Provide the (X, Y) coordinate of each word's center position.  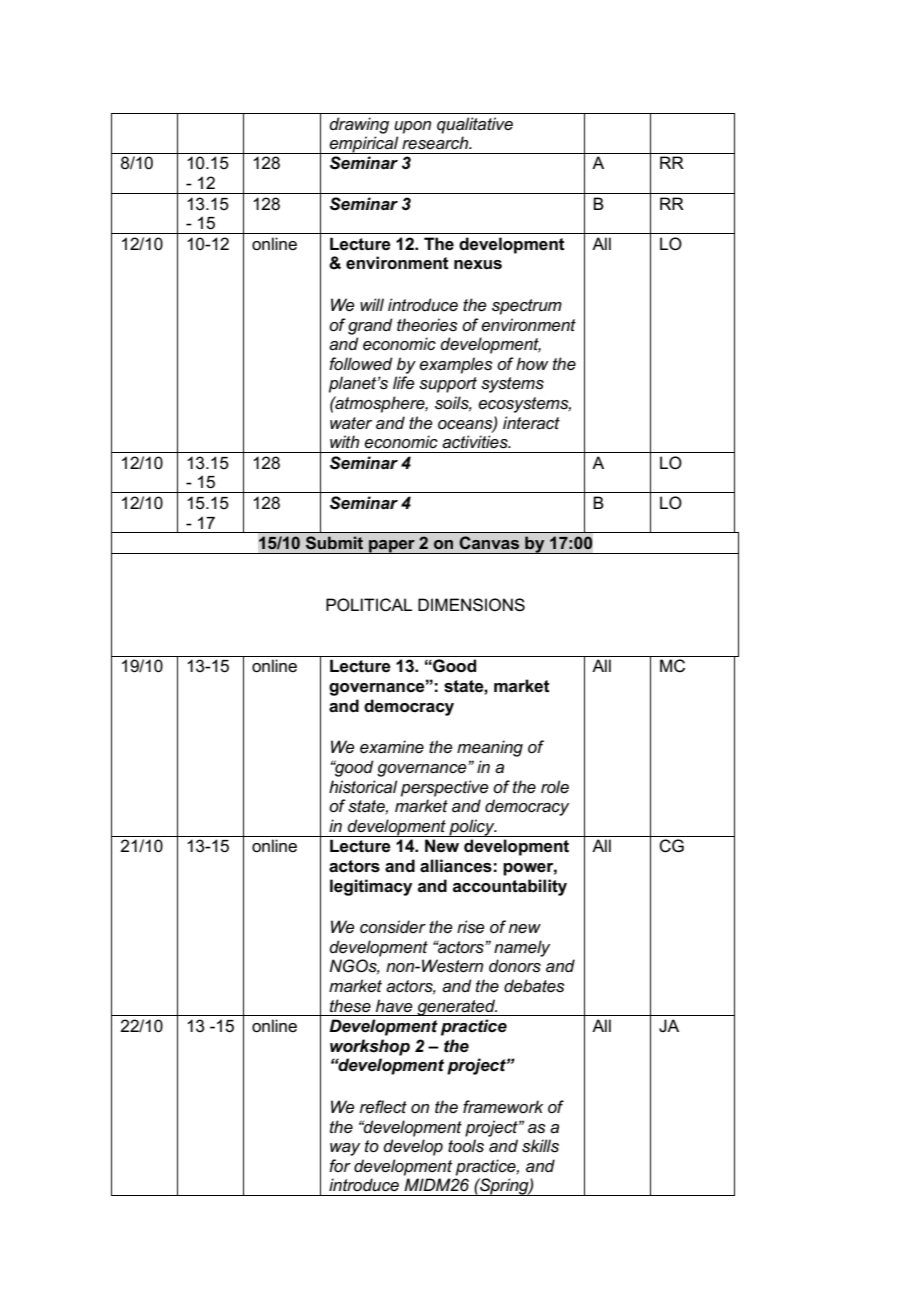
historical (363, 787)
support (448, 385)
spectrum (527, 307)
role (555, 786)
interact (531, 423)
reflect (383, 1107)
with (344, 441)
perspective (445, 788)
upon (412, 127)
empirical (364, 145)
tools (466, 1146)
